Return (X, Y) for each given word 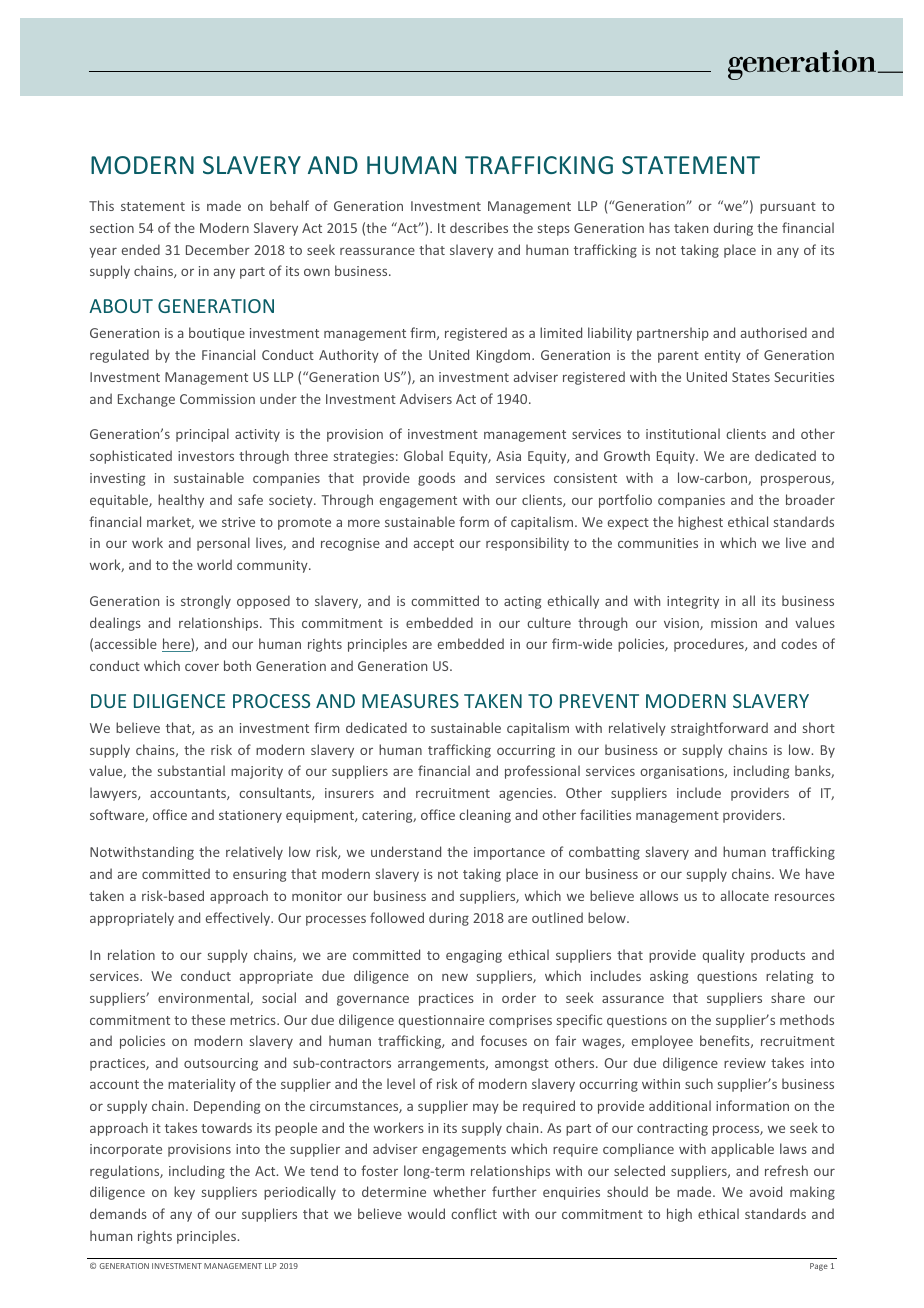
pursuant (788, 208)
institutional (683, 433)
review (745, 1063)
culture (549, 622)
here (177, 645)
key (184, 1193)
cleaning (485, 816)
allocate (745, 895)
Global (423, 455)
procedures (710, 645)
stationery (250, 816)
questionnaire (441, 1021)
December (218, 249)
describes (479, 227)
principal (202, 435)
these (208, 1019)
